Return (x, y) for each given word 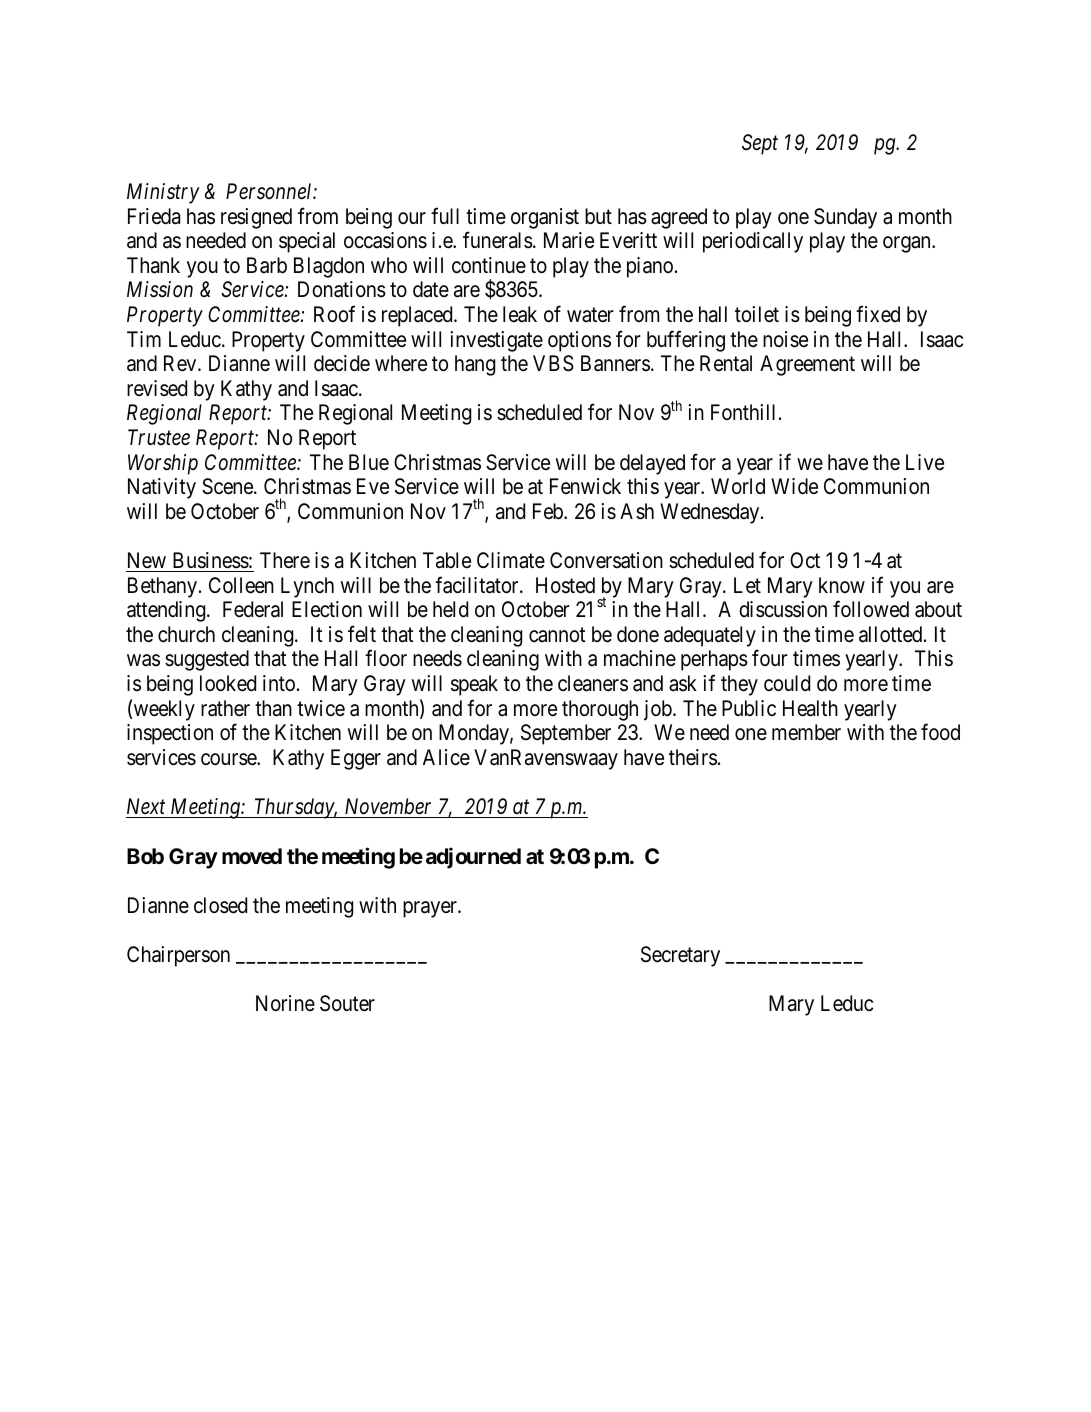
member (806, 732)
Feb (549, 511)
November (388, 806)
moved (252, 856)
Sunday (845, 218)
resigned (256, 218)
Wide (794, 486)
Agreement (807, 365)
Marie (569, 240)
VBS (553, 363)
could (787, 683)
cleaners (593, 683)
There (285, 560)
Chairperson (178, 956)
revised (157, 388)
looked (228, 683)
